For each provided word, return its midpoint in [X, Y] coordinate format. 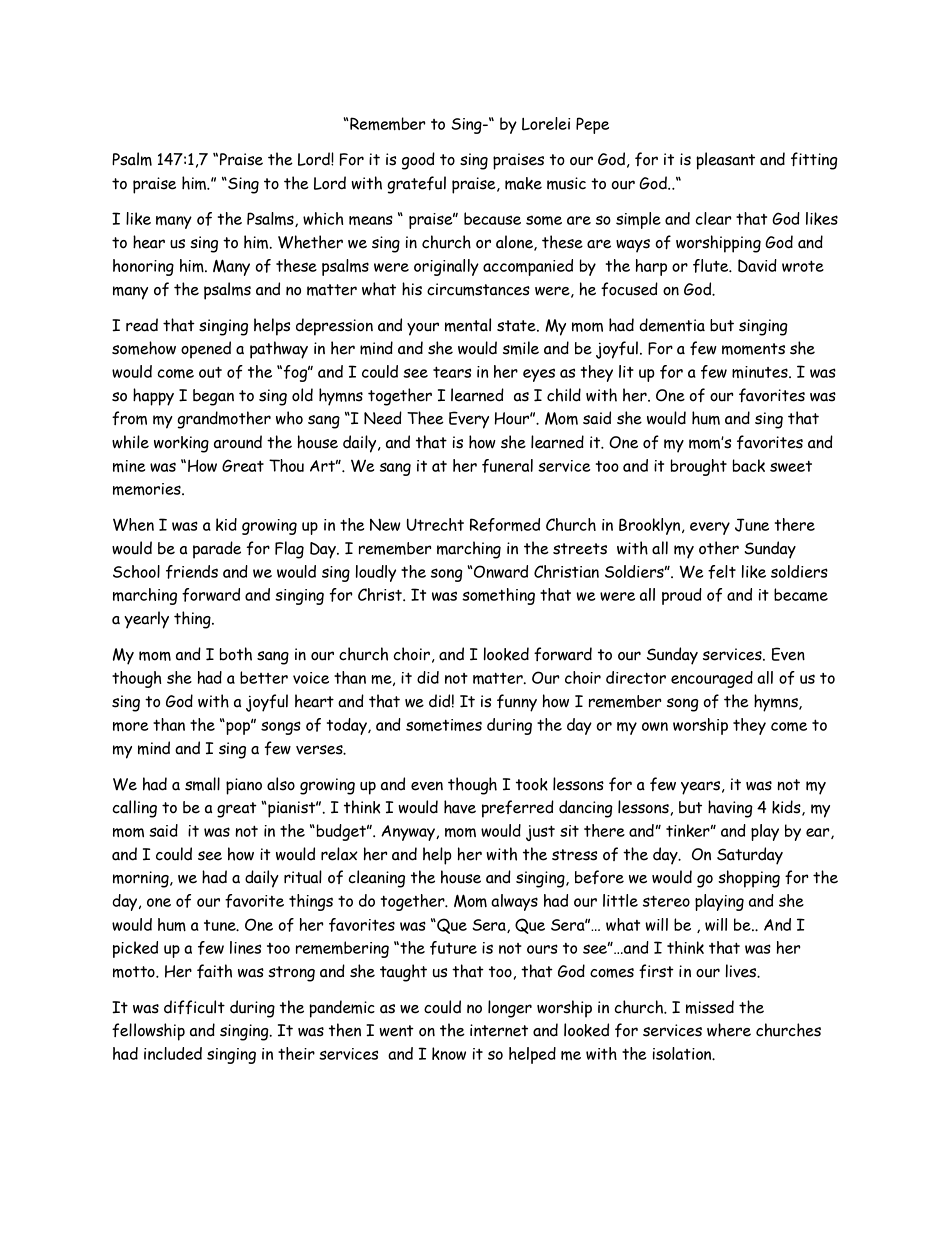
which [323, 218]
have [460, 807]
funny [517, 703]
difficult [194, 1007]
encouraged [712, 679]
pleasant [725, 161]
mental [468, 325]
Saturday [750, 856]
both [236, 654]
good [418, 161]
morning [142, 879]
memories [148, 489]
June [752, 525]
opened [206, 350]
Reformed [505, 525]
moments [753, 349]
